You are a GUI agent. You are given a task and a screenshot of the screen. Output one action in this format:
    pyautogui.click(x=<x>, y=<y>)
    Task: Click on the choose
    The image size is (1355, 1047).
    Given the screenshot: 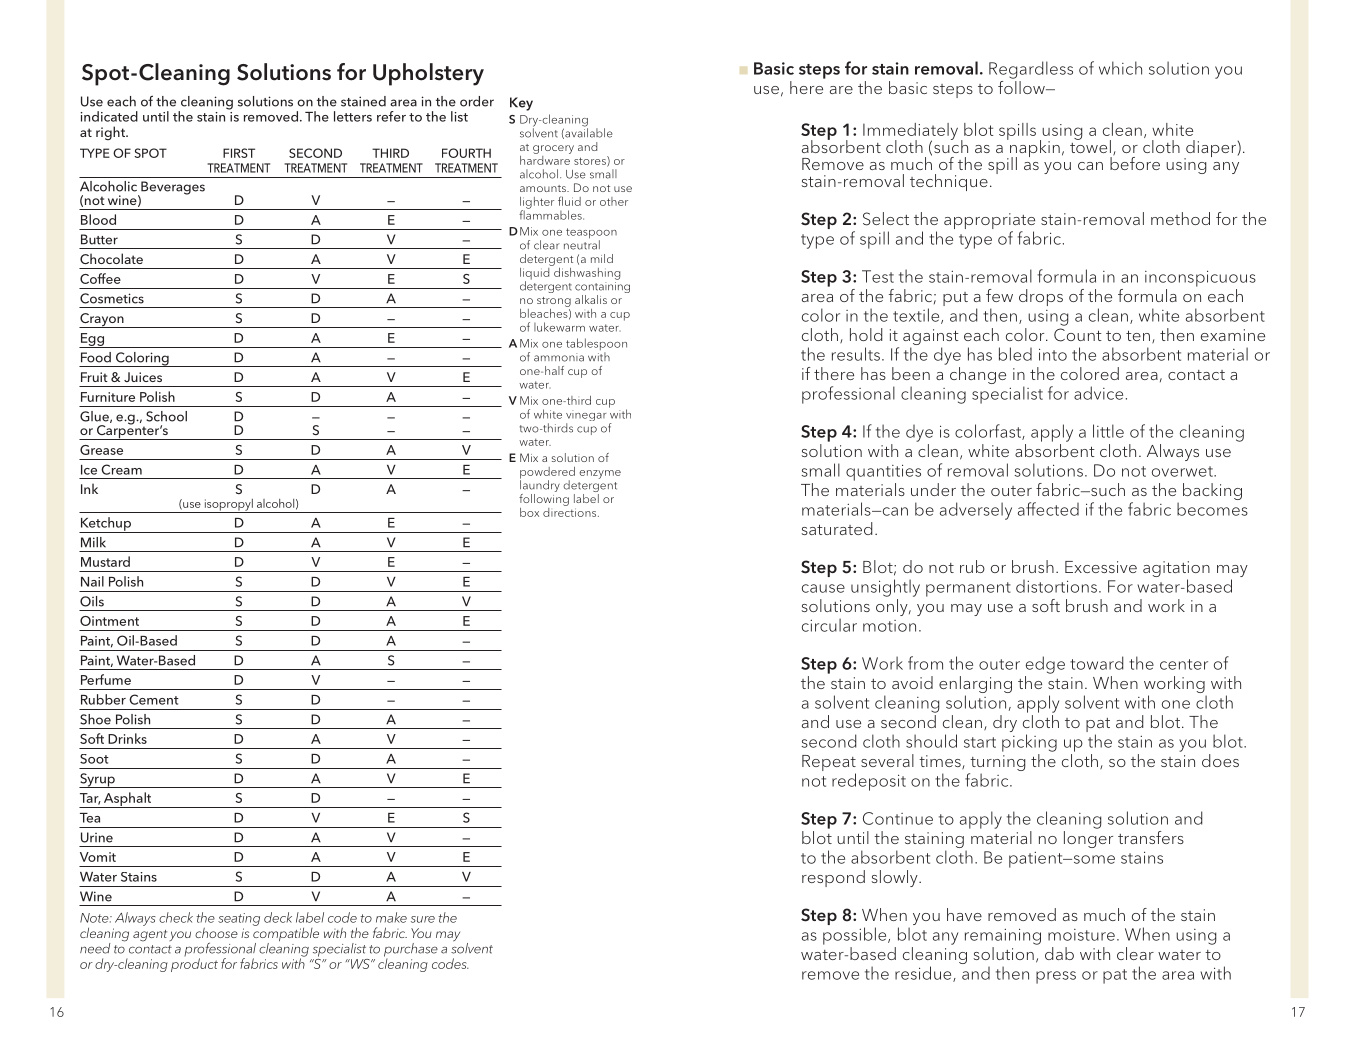 What is the action you would take?
    pyautogui.click(x=216, y=933)
